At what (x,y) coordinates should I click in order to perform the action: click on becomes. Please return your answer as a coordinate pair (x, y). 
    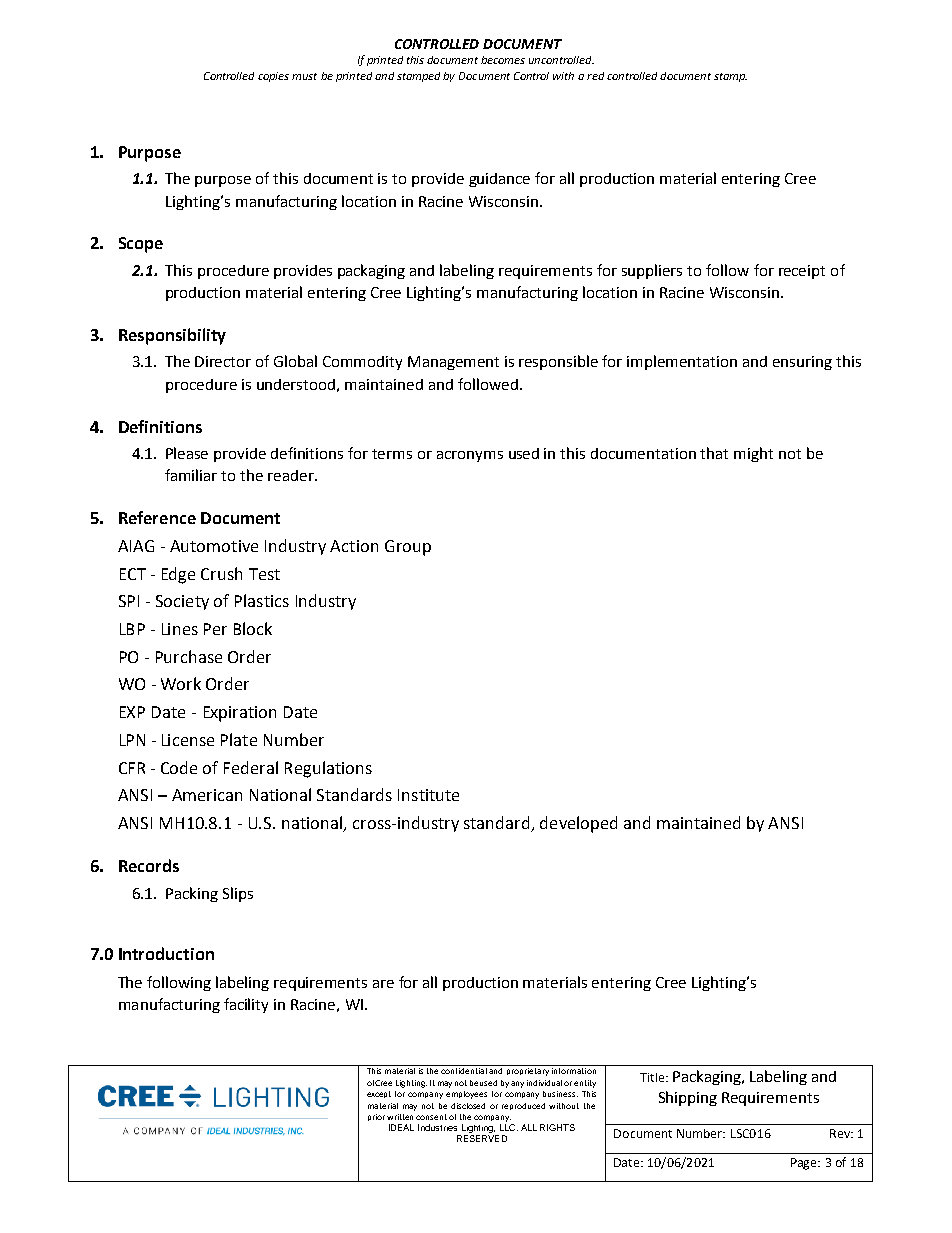
    Looking at the image, I should click on (503, 60).
